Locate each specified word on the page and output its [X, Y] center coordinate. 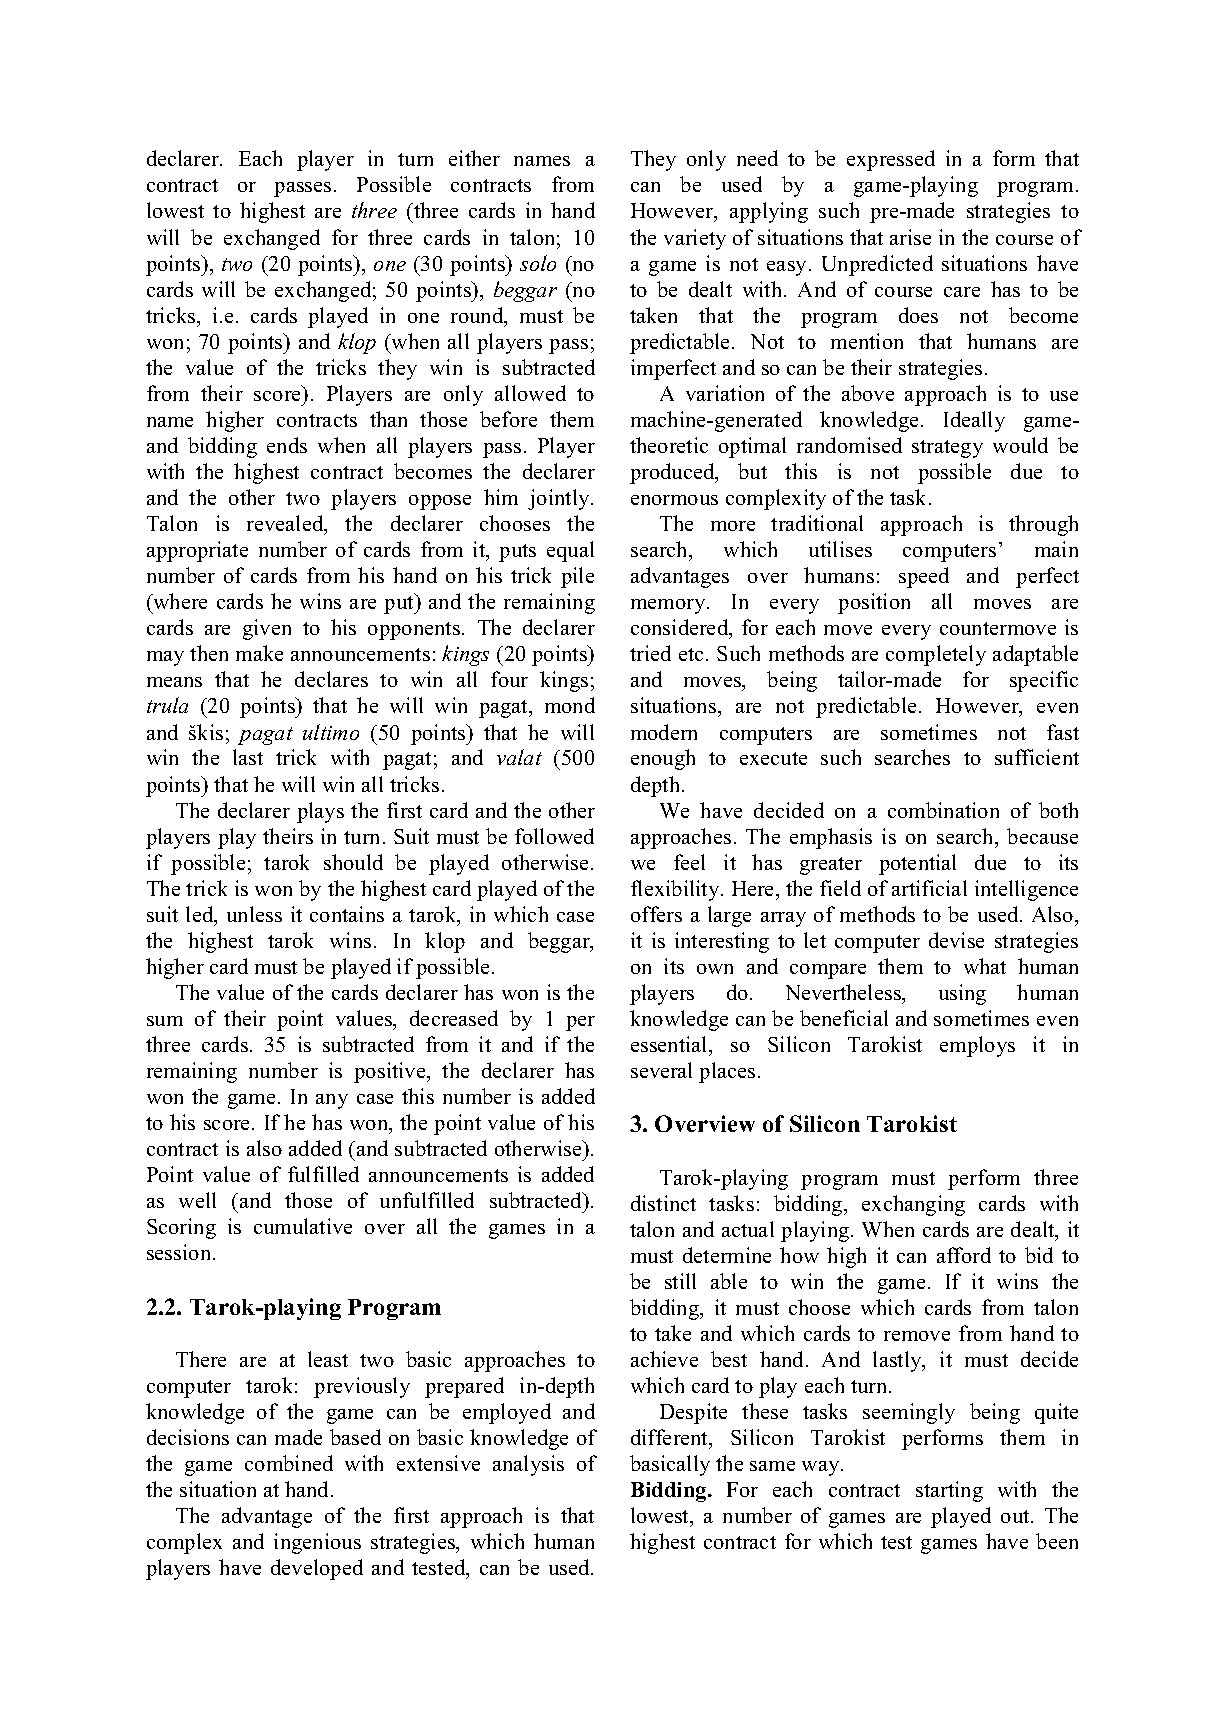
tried [650, 653]
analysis [528, 1465]
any [332, 1101]
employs [977, 1046]
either [474, 158]
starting [949, 1491]
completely [936, 655]
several [661, 1070]
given [267, 629]
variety [695, 239]
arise [910, 237]
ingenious [317, 1543]
